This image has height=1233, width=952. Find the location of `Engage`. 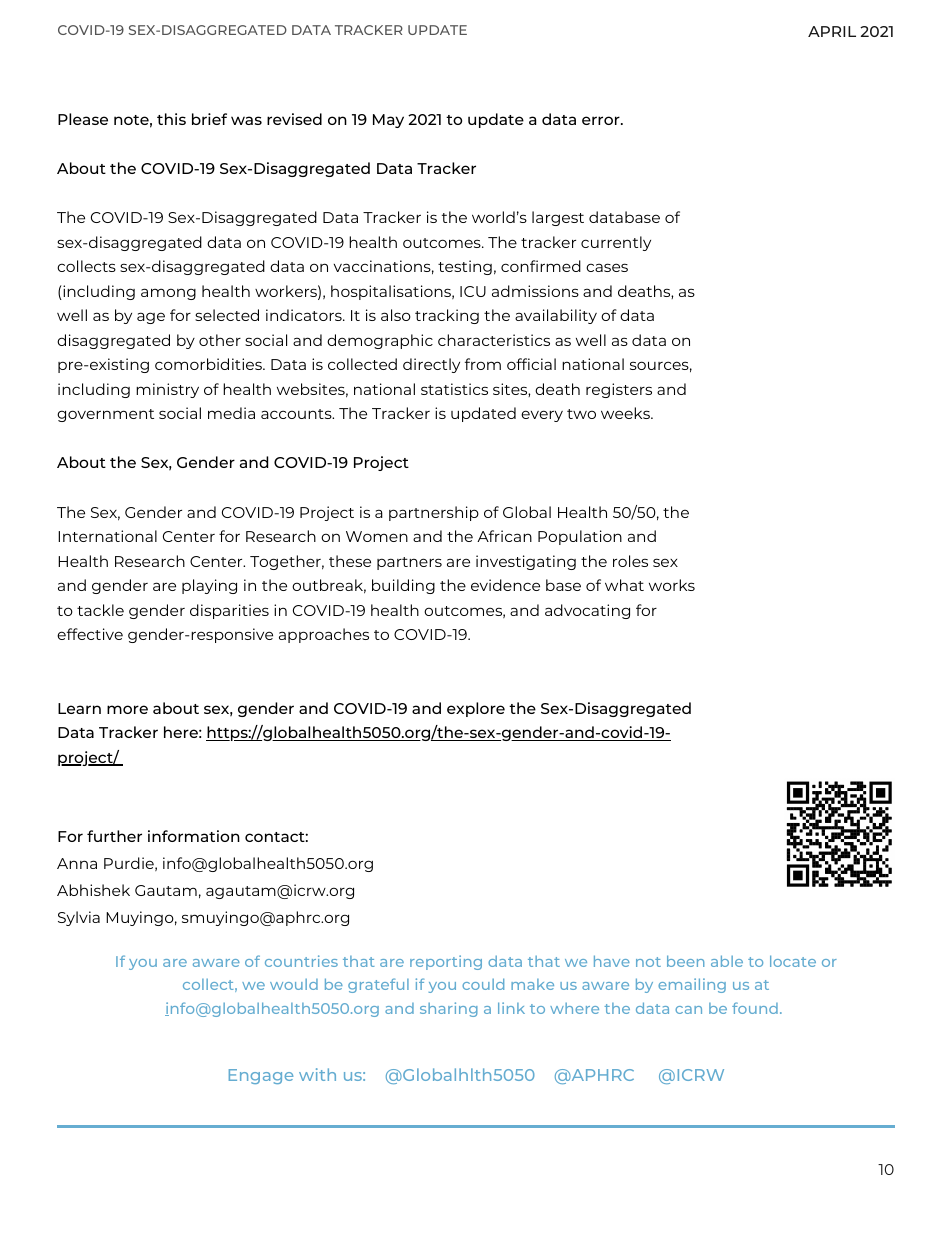

Engage is located at coordinates (261, 1076).
